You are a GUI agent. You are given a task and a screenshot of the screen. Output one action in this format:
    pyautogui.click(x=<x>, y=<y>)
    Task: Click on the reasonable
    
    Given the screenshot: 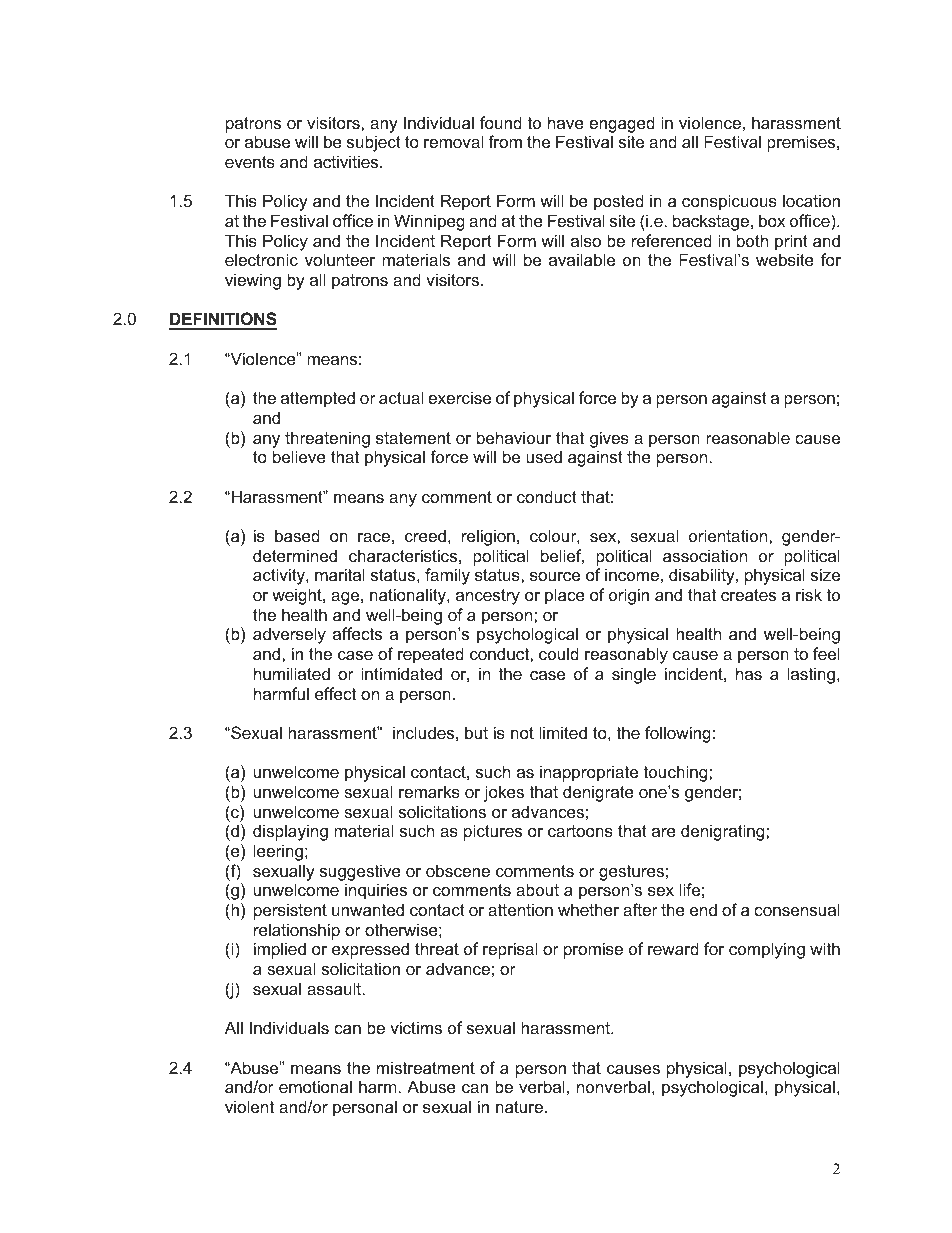 What is the action you would take?
    pyautogui.click(x=748, y=437)
